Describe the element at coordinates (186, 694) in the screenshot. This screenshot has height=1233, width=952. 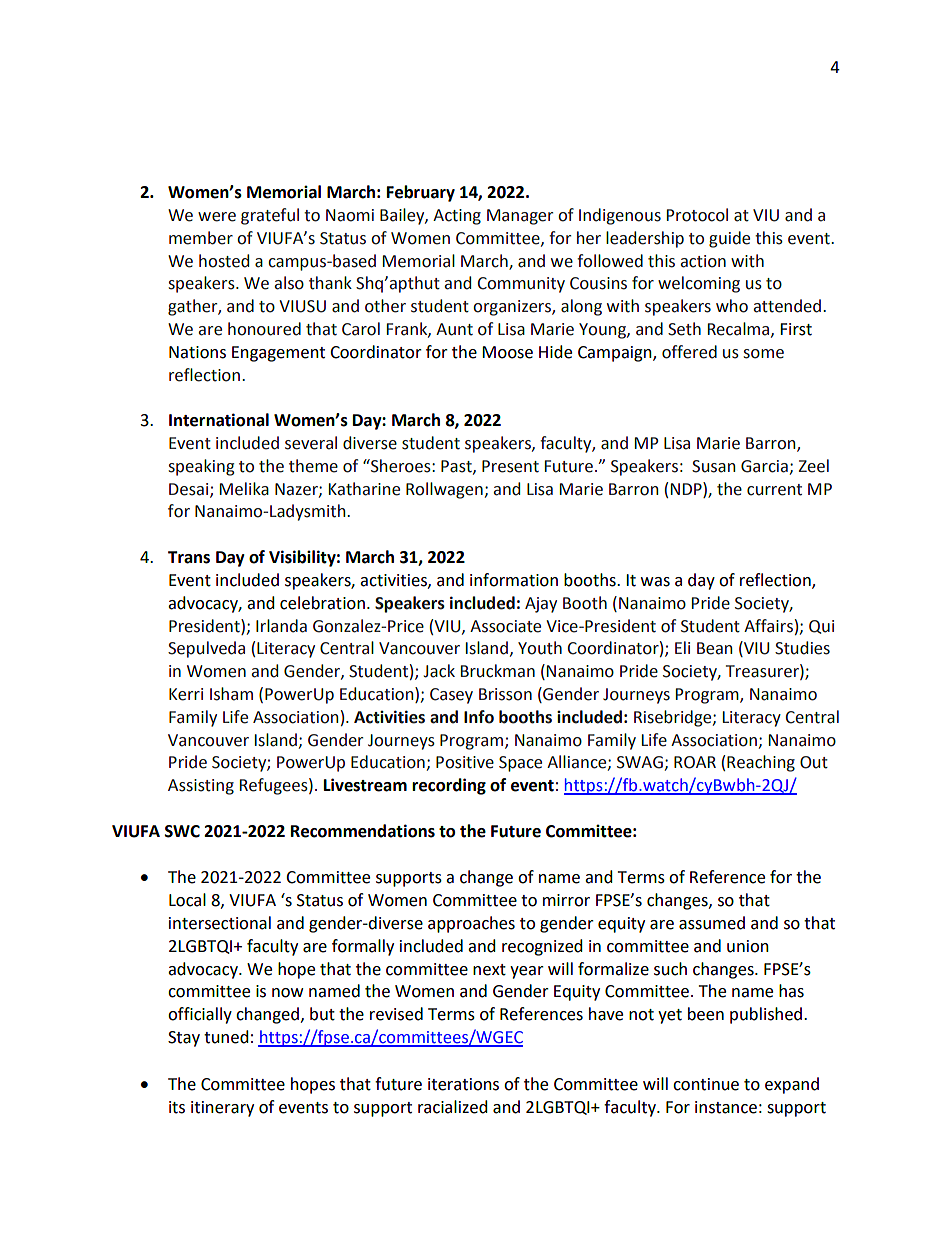
I see `Kerri` at that location.
